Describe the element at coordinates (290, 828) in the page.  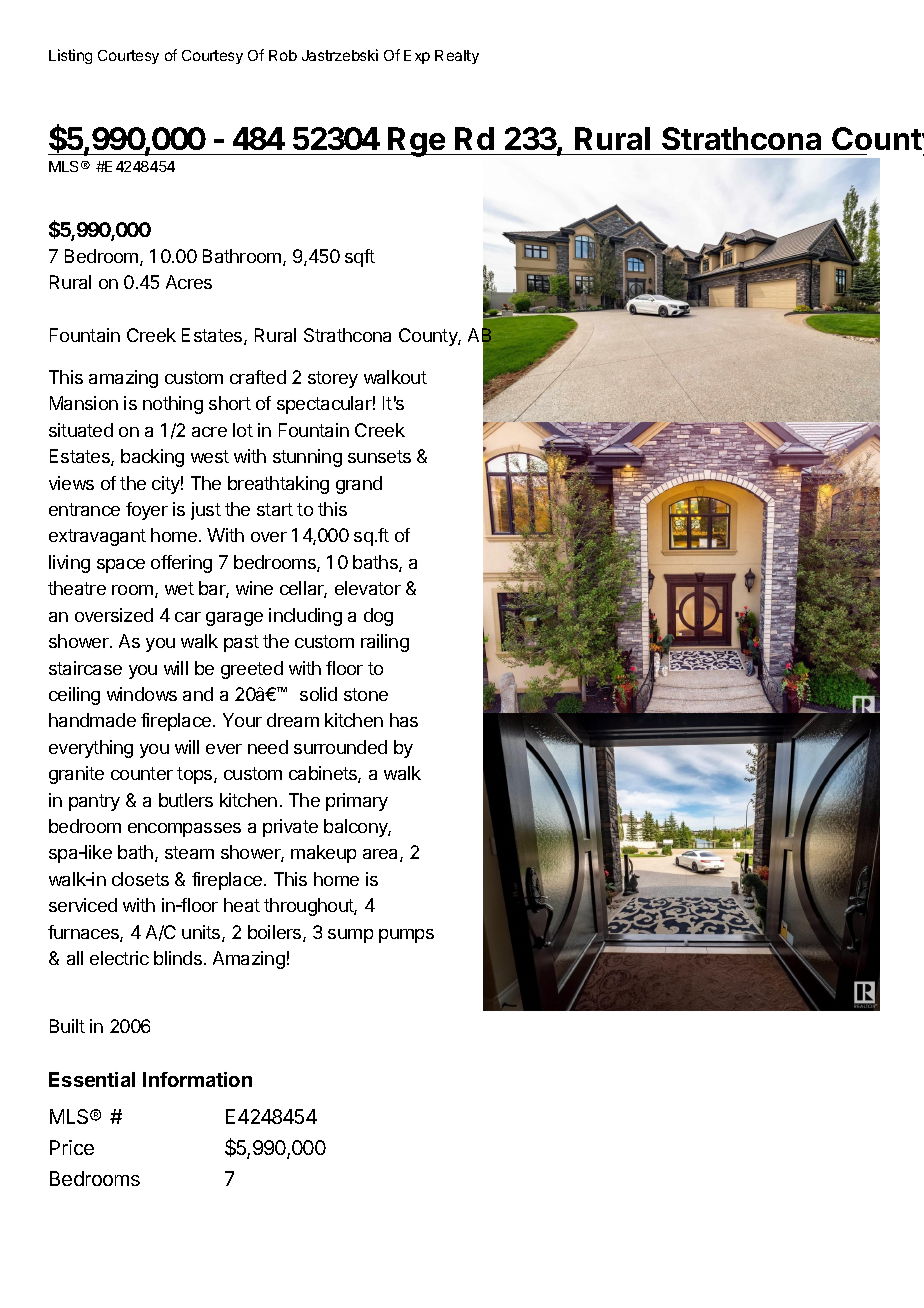
I see `private` at that location.
